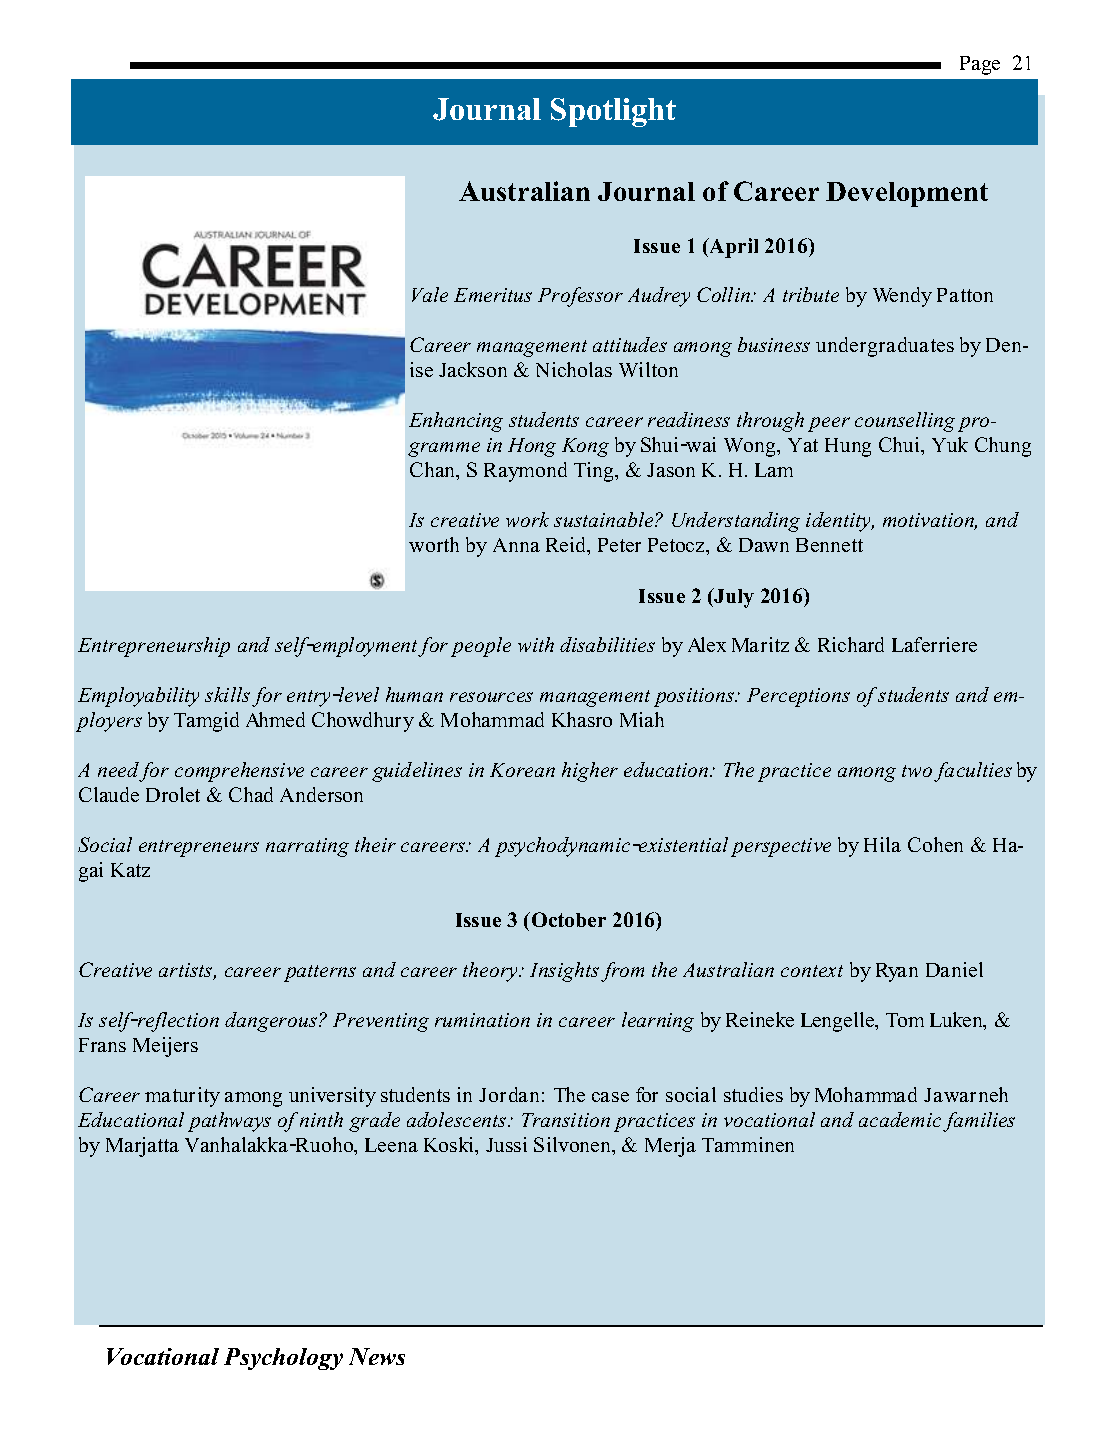 The width and height of the screenshot is (1108, 1434). I want to click on undergraduates, so click(885, 347).
